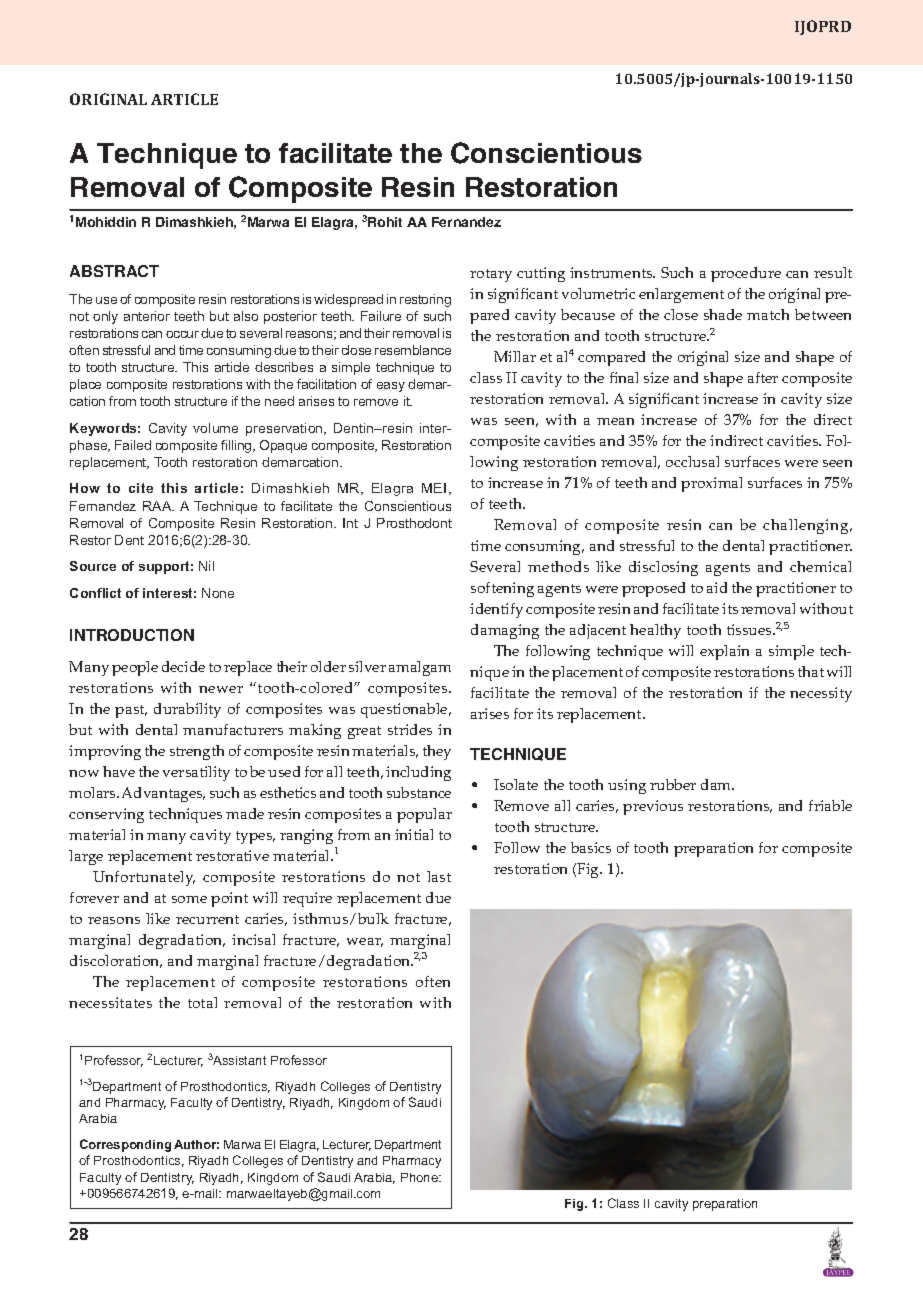 This screenshot has width=923, height=1316. What do you see at coordinates (434, 488) in the screenshot?
I see `MEI` at bounding box center [434, 488].
